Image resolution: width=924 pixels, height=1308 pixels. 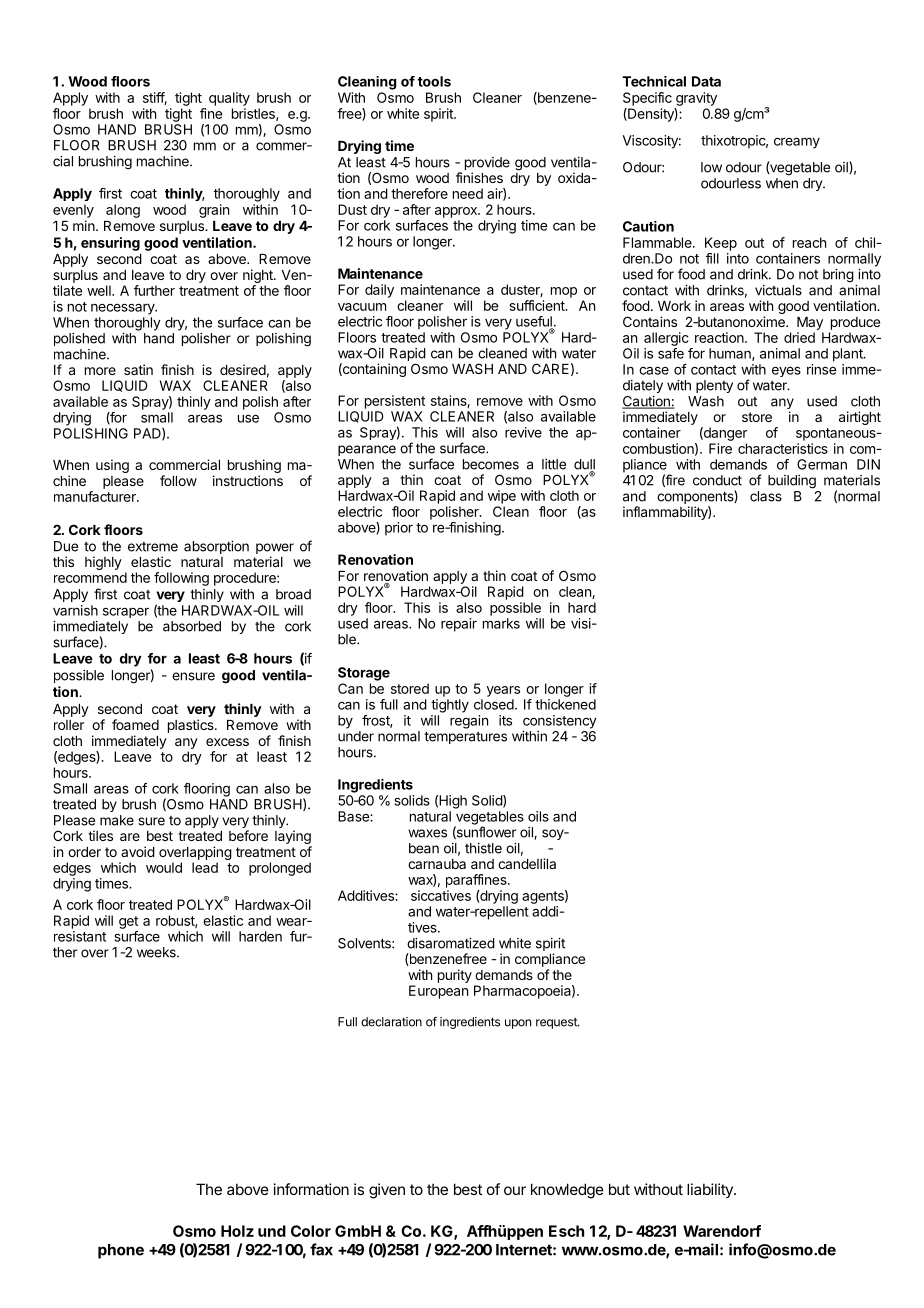 What do you see at coordinates (229, 99) in the image?
I see `quality` at bounding box center [229, 99].
